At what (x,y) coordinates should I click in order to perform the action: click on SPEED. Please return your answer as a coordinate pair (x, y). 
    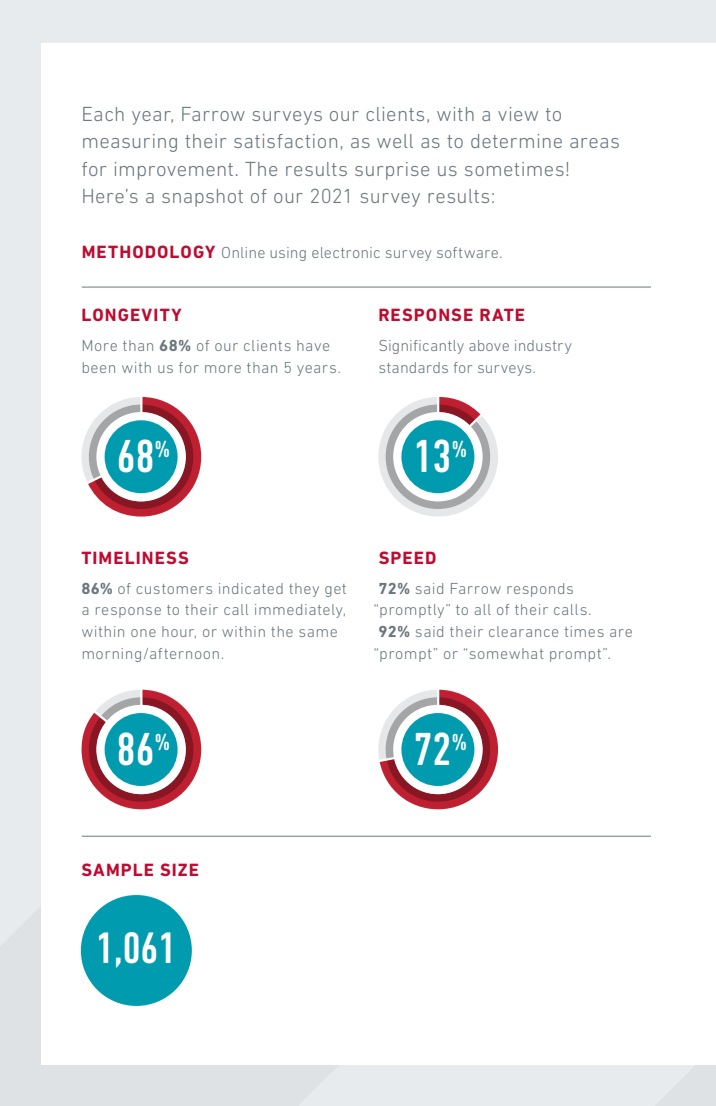
    Looking at the image, I should click on (407, 557).
